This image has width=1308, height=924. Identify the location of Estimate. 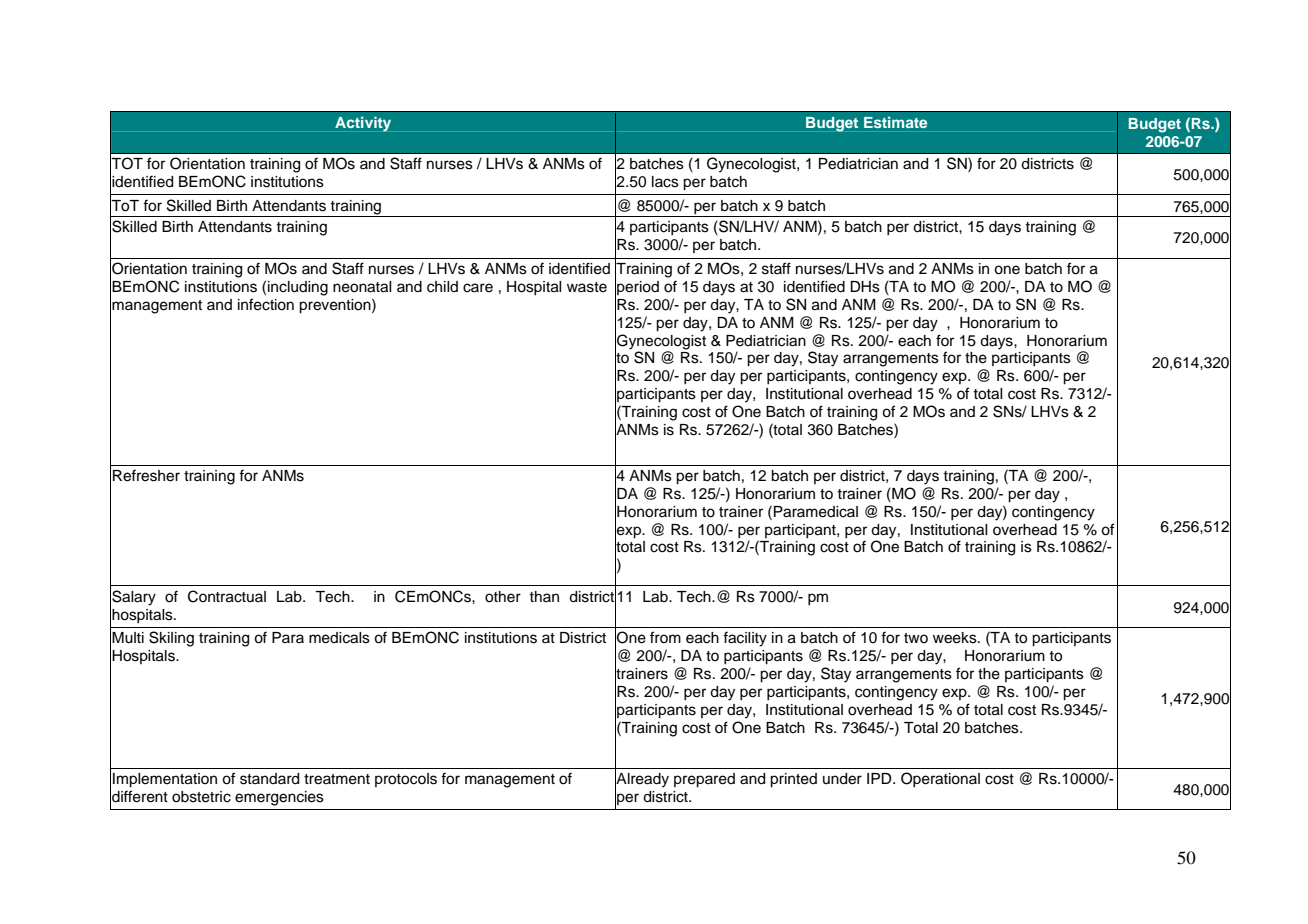
(895, 122).
